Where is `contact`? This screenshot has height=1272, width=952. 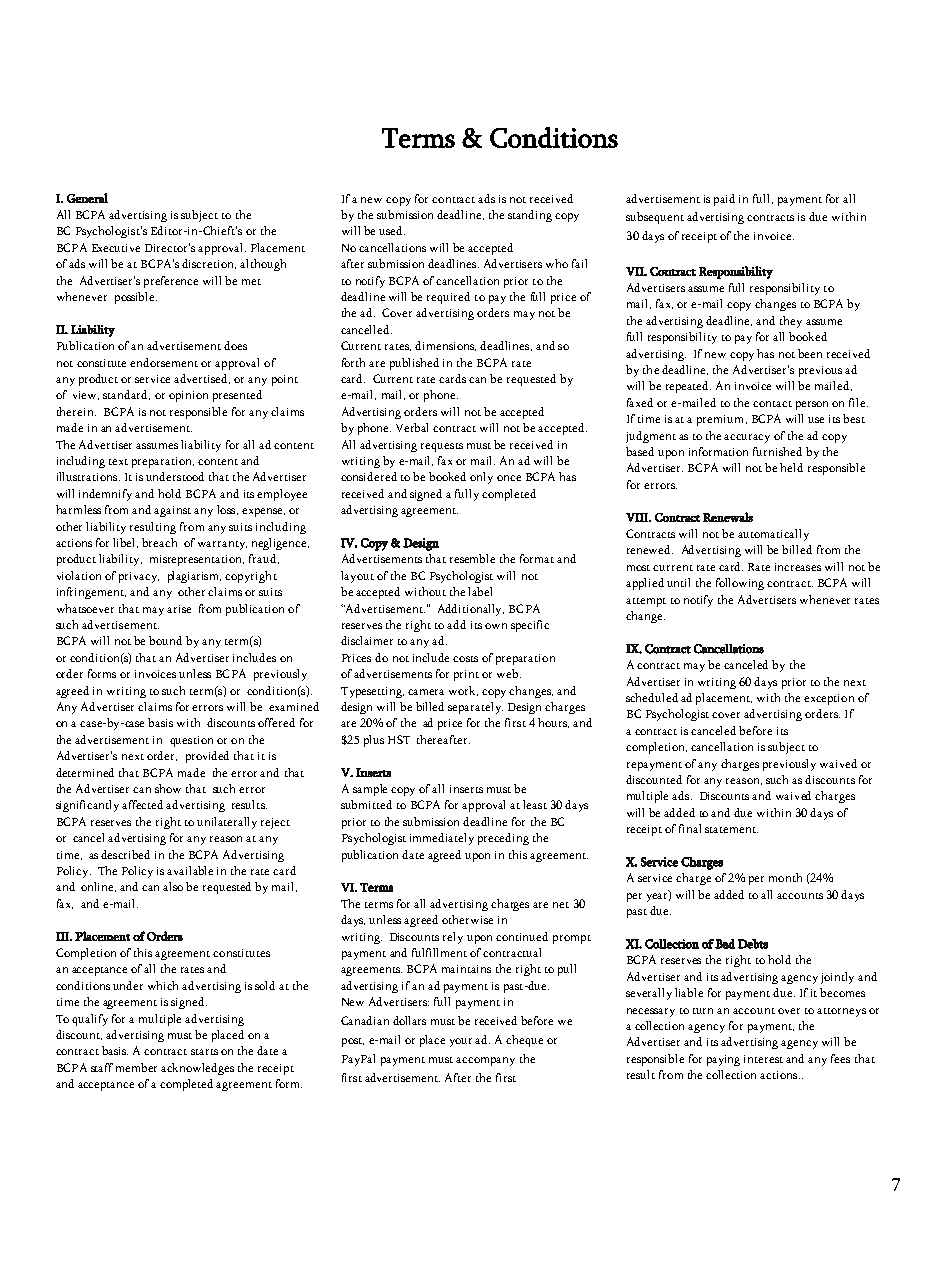
contact is located at coordinates (772, 404).
